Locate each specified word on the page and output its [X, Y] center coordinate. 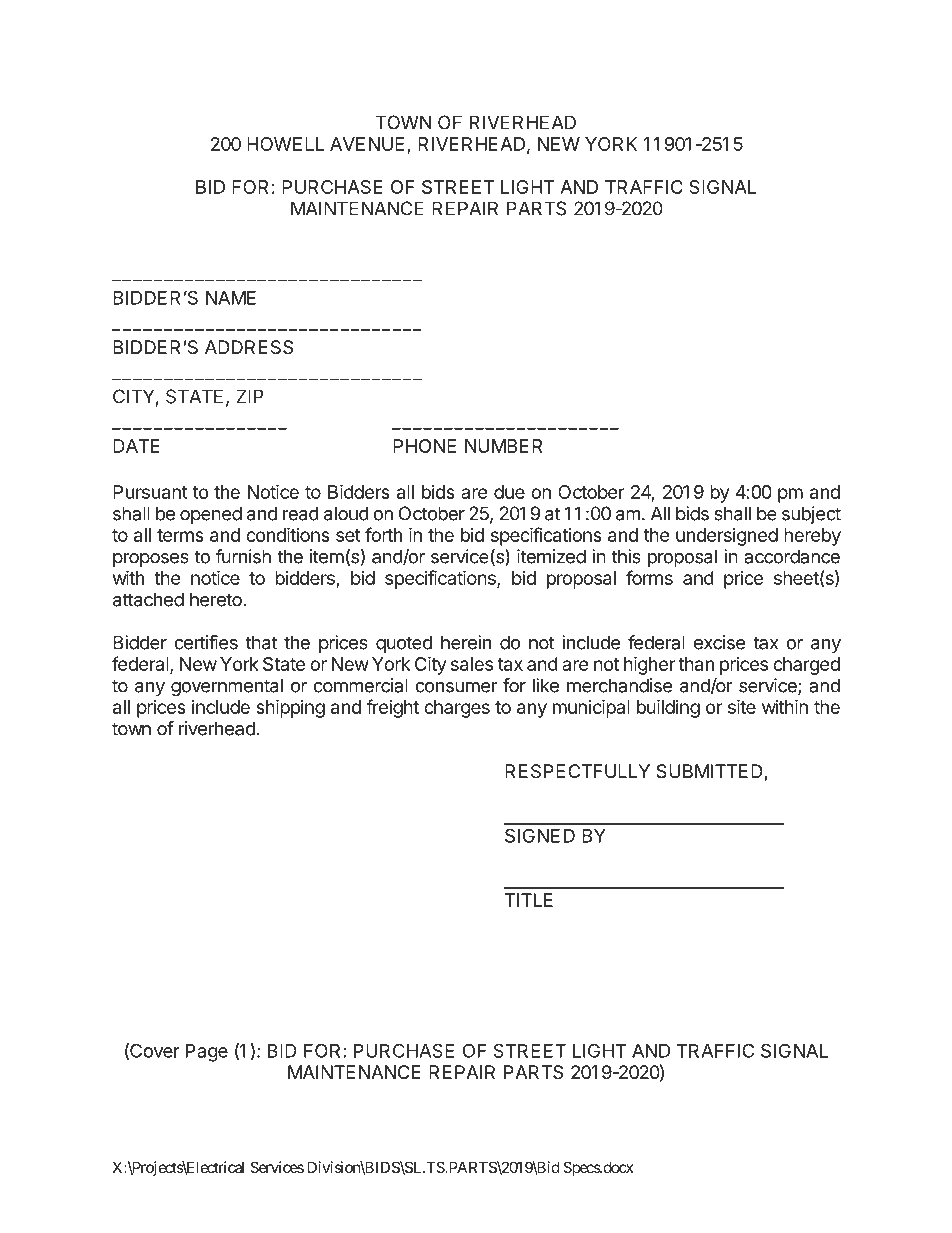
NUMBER [503, 446]
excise [719, 642]
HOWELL [285, 144]
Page [207, 1053]
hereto [217, 599]
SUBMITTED [710, 772]
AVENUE [367, 144]
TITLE [529, 900]
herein [466, 642]
